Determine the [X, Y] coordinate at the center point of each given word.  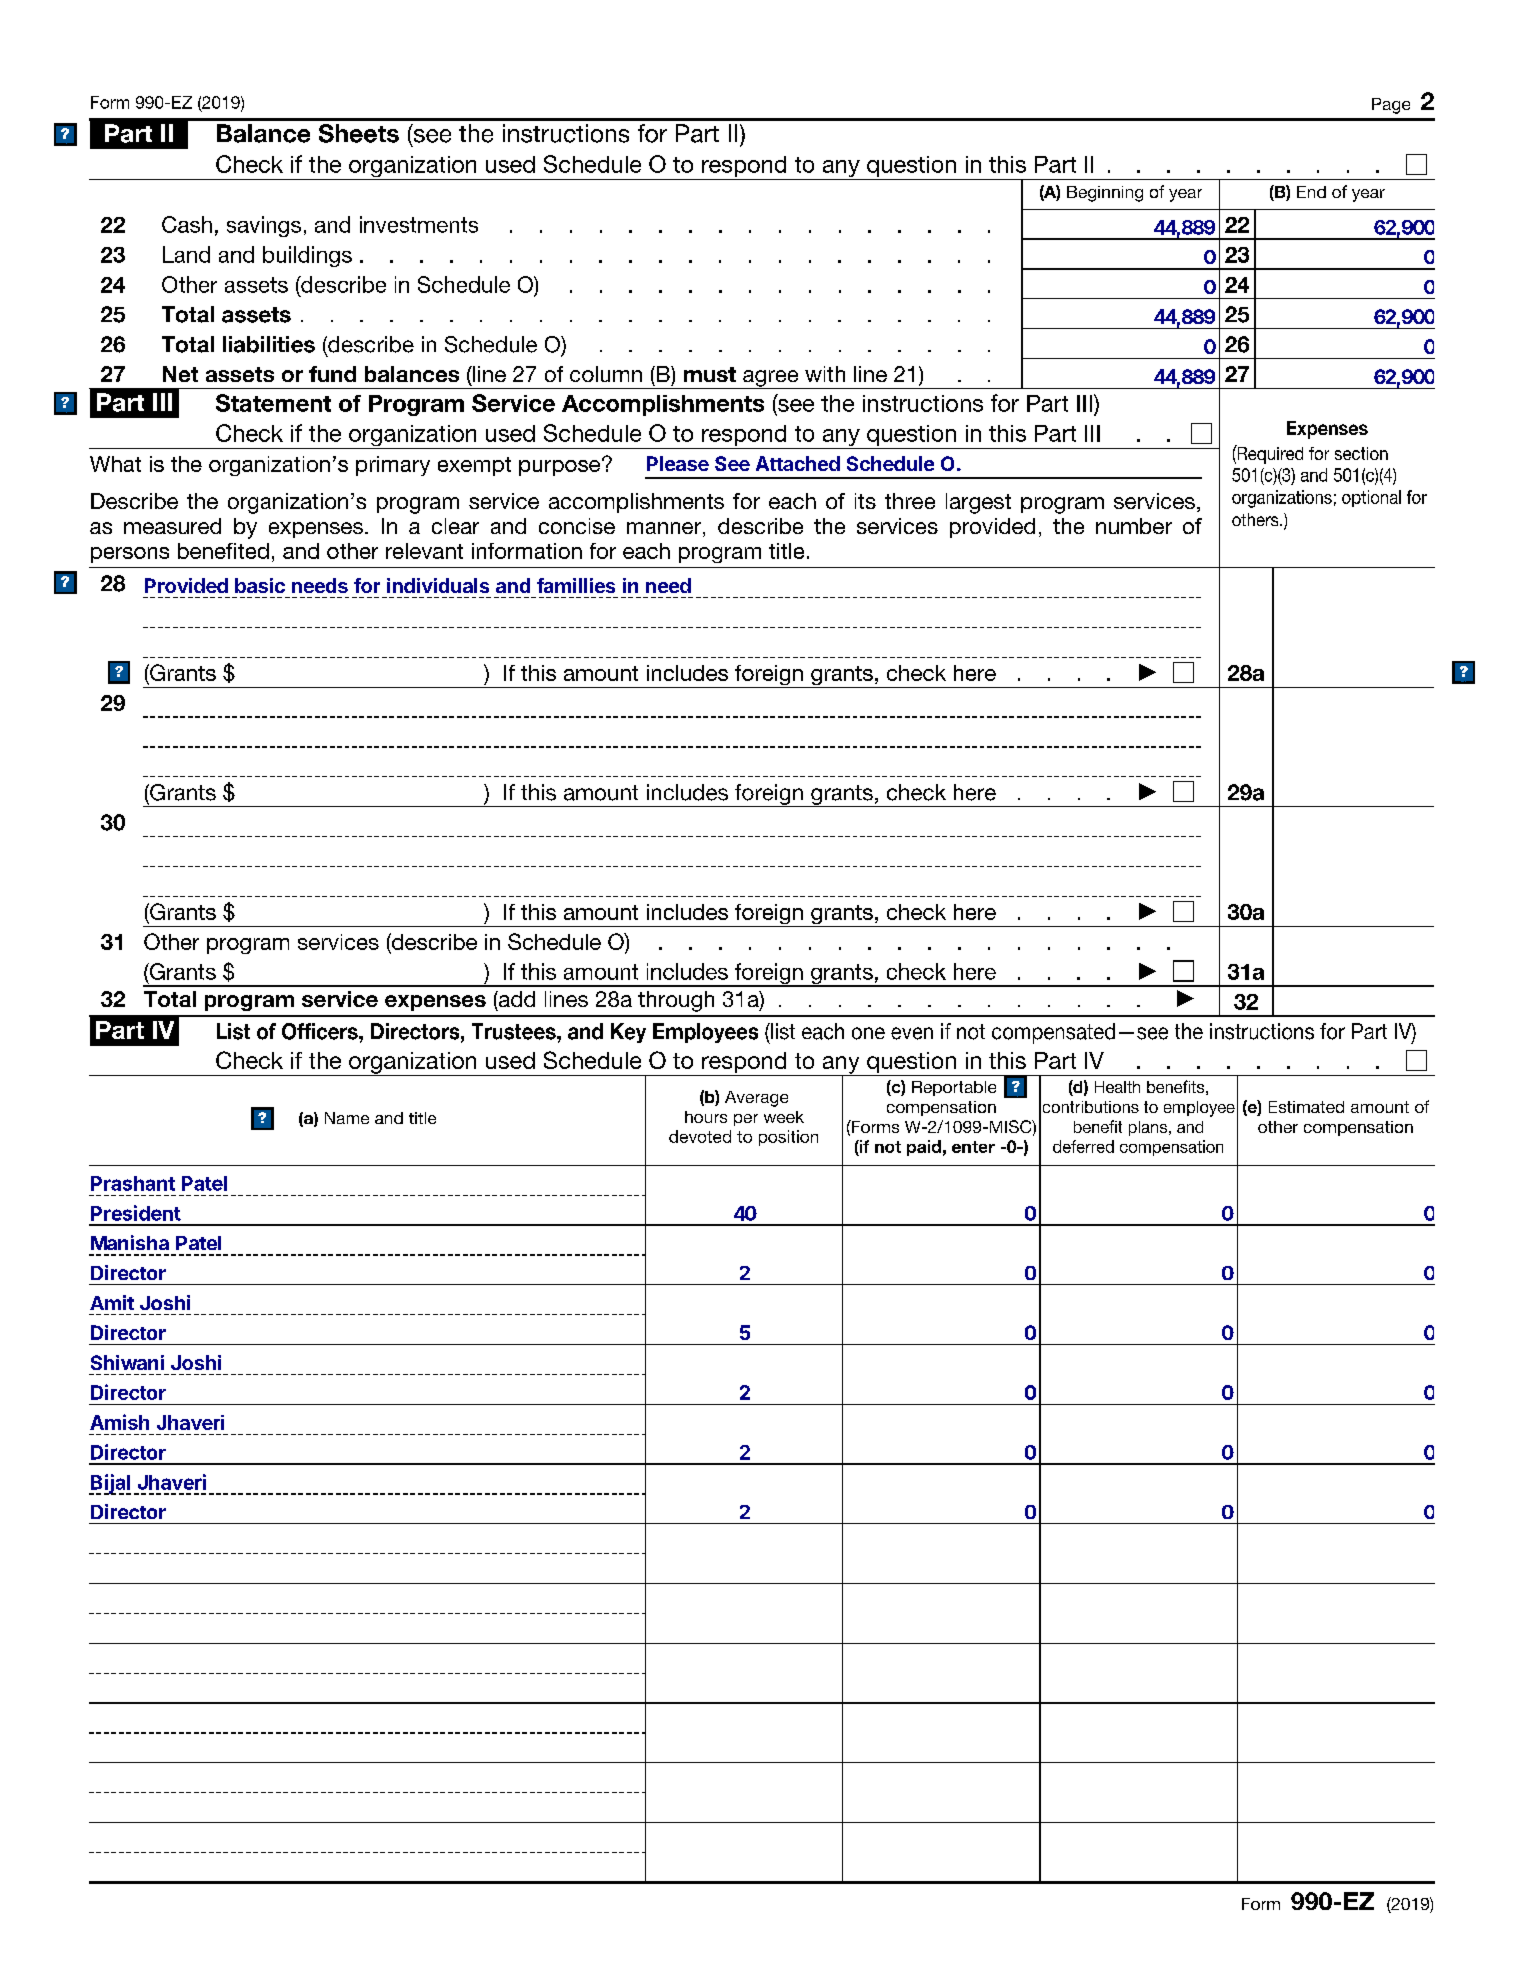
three [910, 501]
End [1311, 192]
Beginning [1105, 194]
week [784, 1117]
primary [393, 466]
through [676, 1001]
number [1134, 526]
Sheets [359, 133]
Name [347, 1118]
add [516, 999]
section [1361, 453]
